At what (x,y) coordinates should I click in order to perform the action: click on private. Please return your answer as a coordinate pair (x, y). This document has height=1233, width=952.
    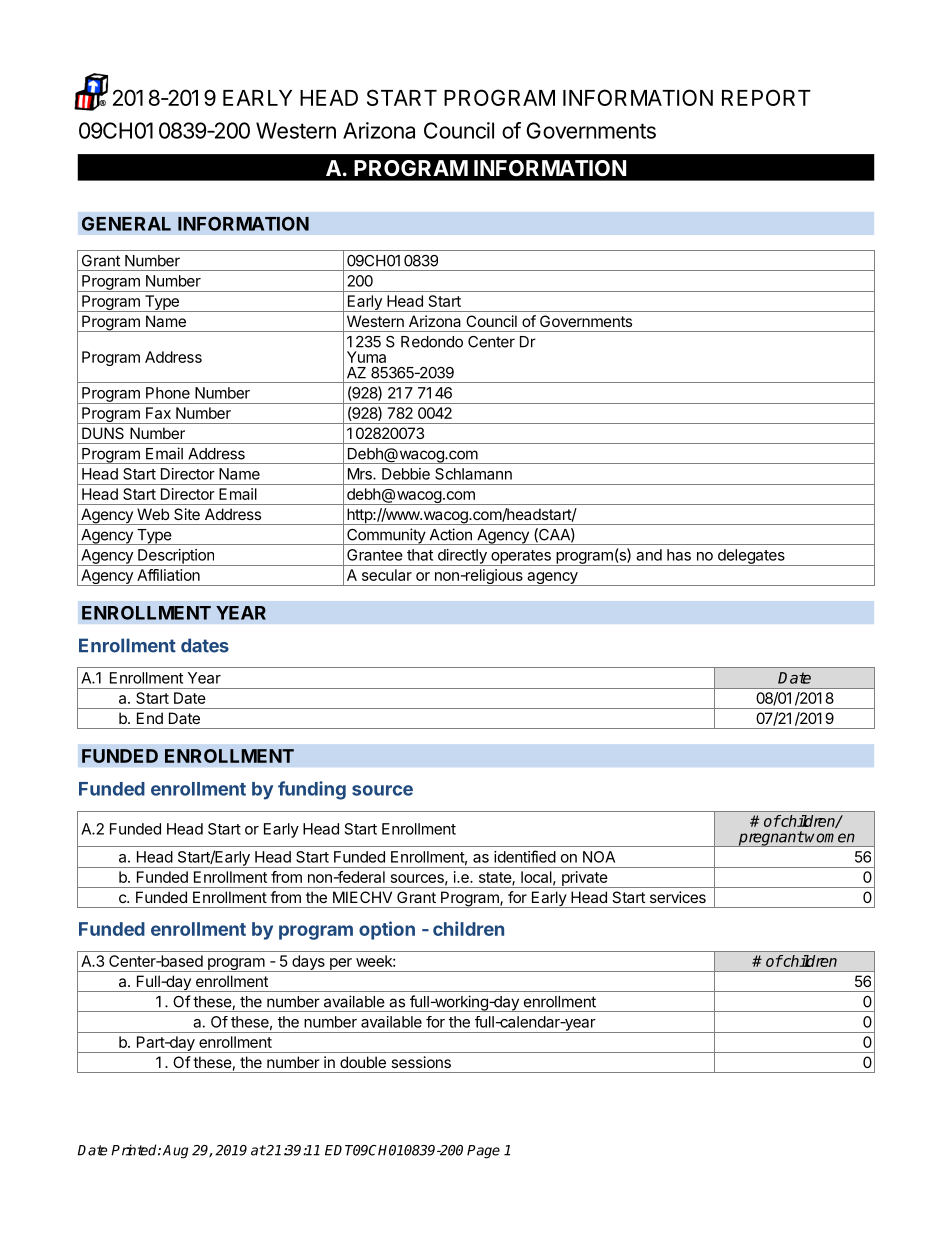
    Looking at the image, I should click on (584, 879).
